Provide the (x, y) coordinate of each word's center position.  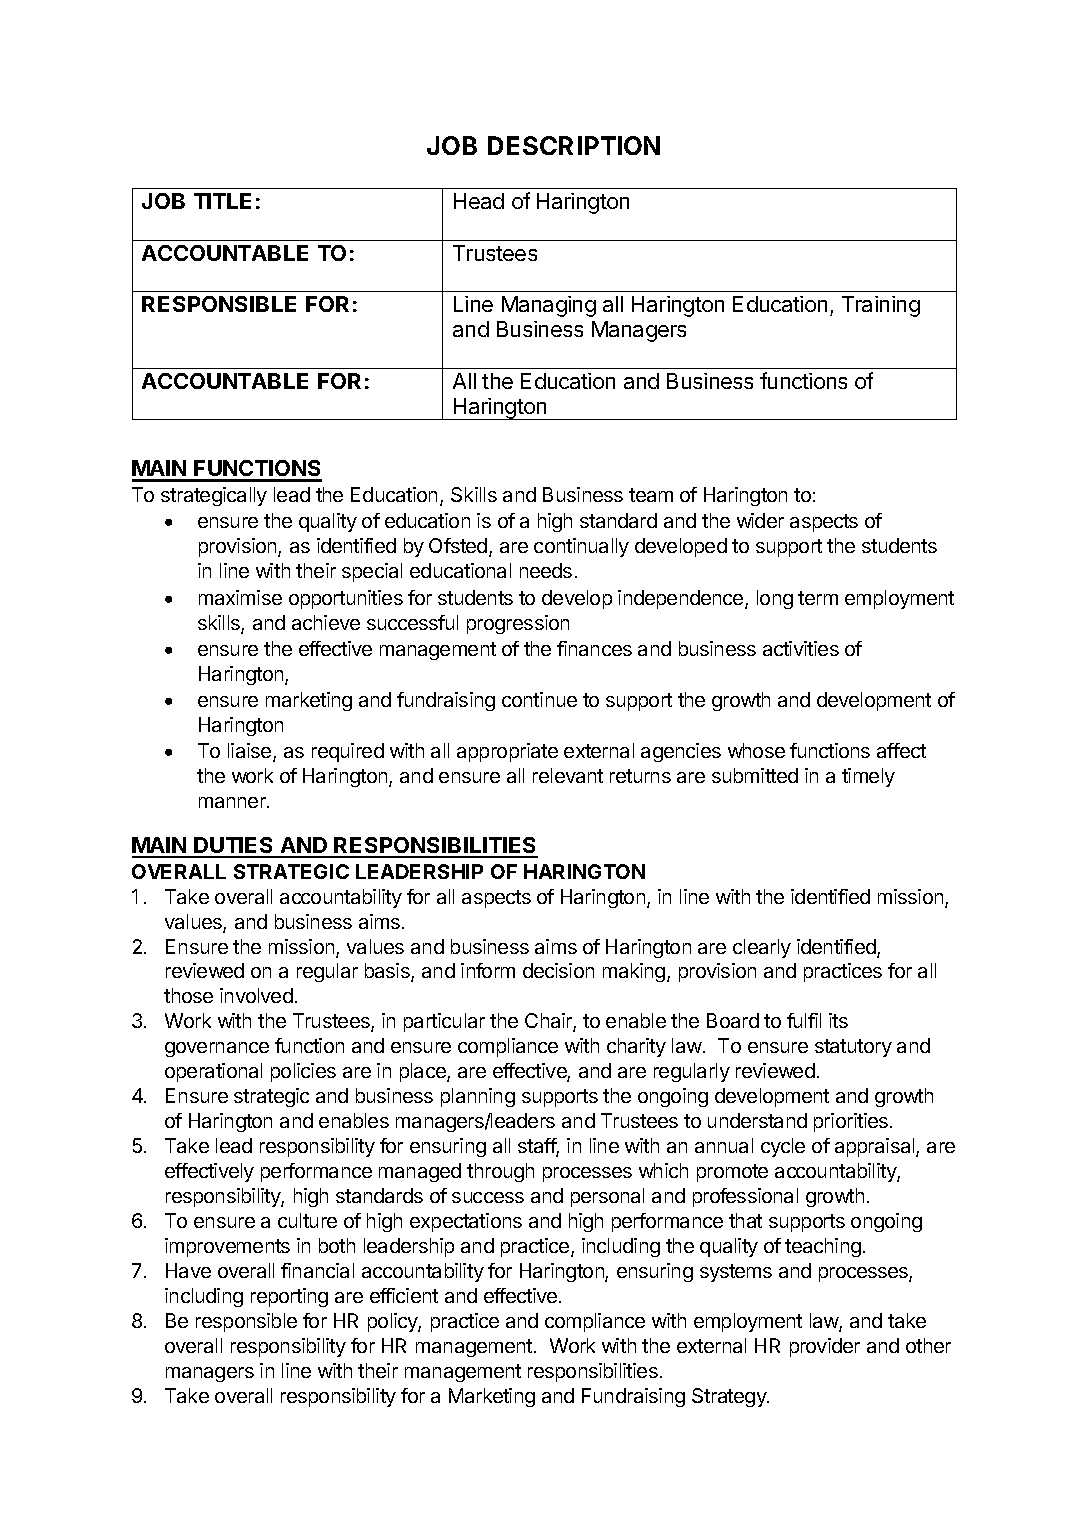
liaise (251, 752)
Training (881, 306)
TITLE (222, 201)
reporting (289, 1297)
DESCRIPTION (574, 145)
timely (868, 777)
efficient (404, 1295)
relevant (568, 775)
